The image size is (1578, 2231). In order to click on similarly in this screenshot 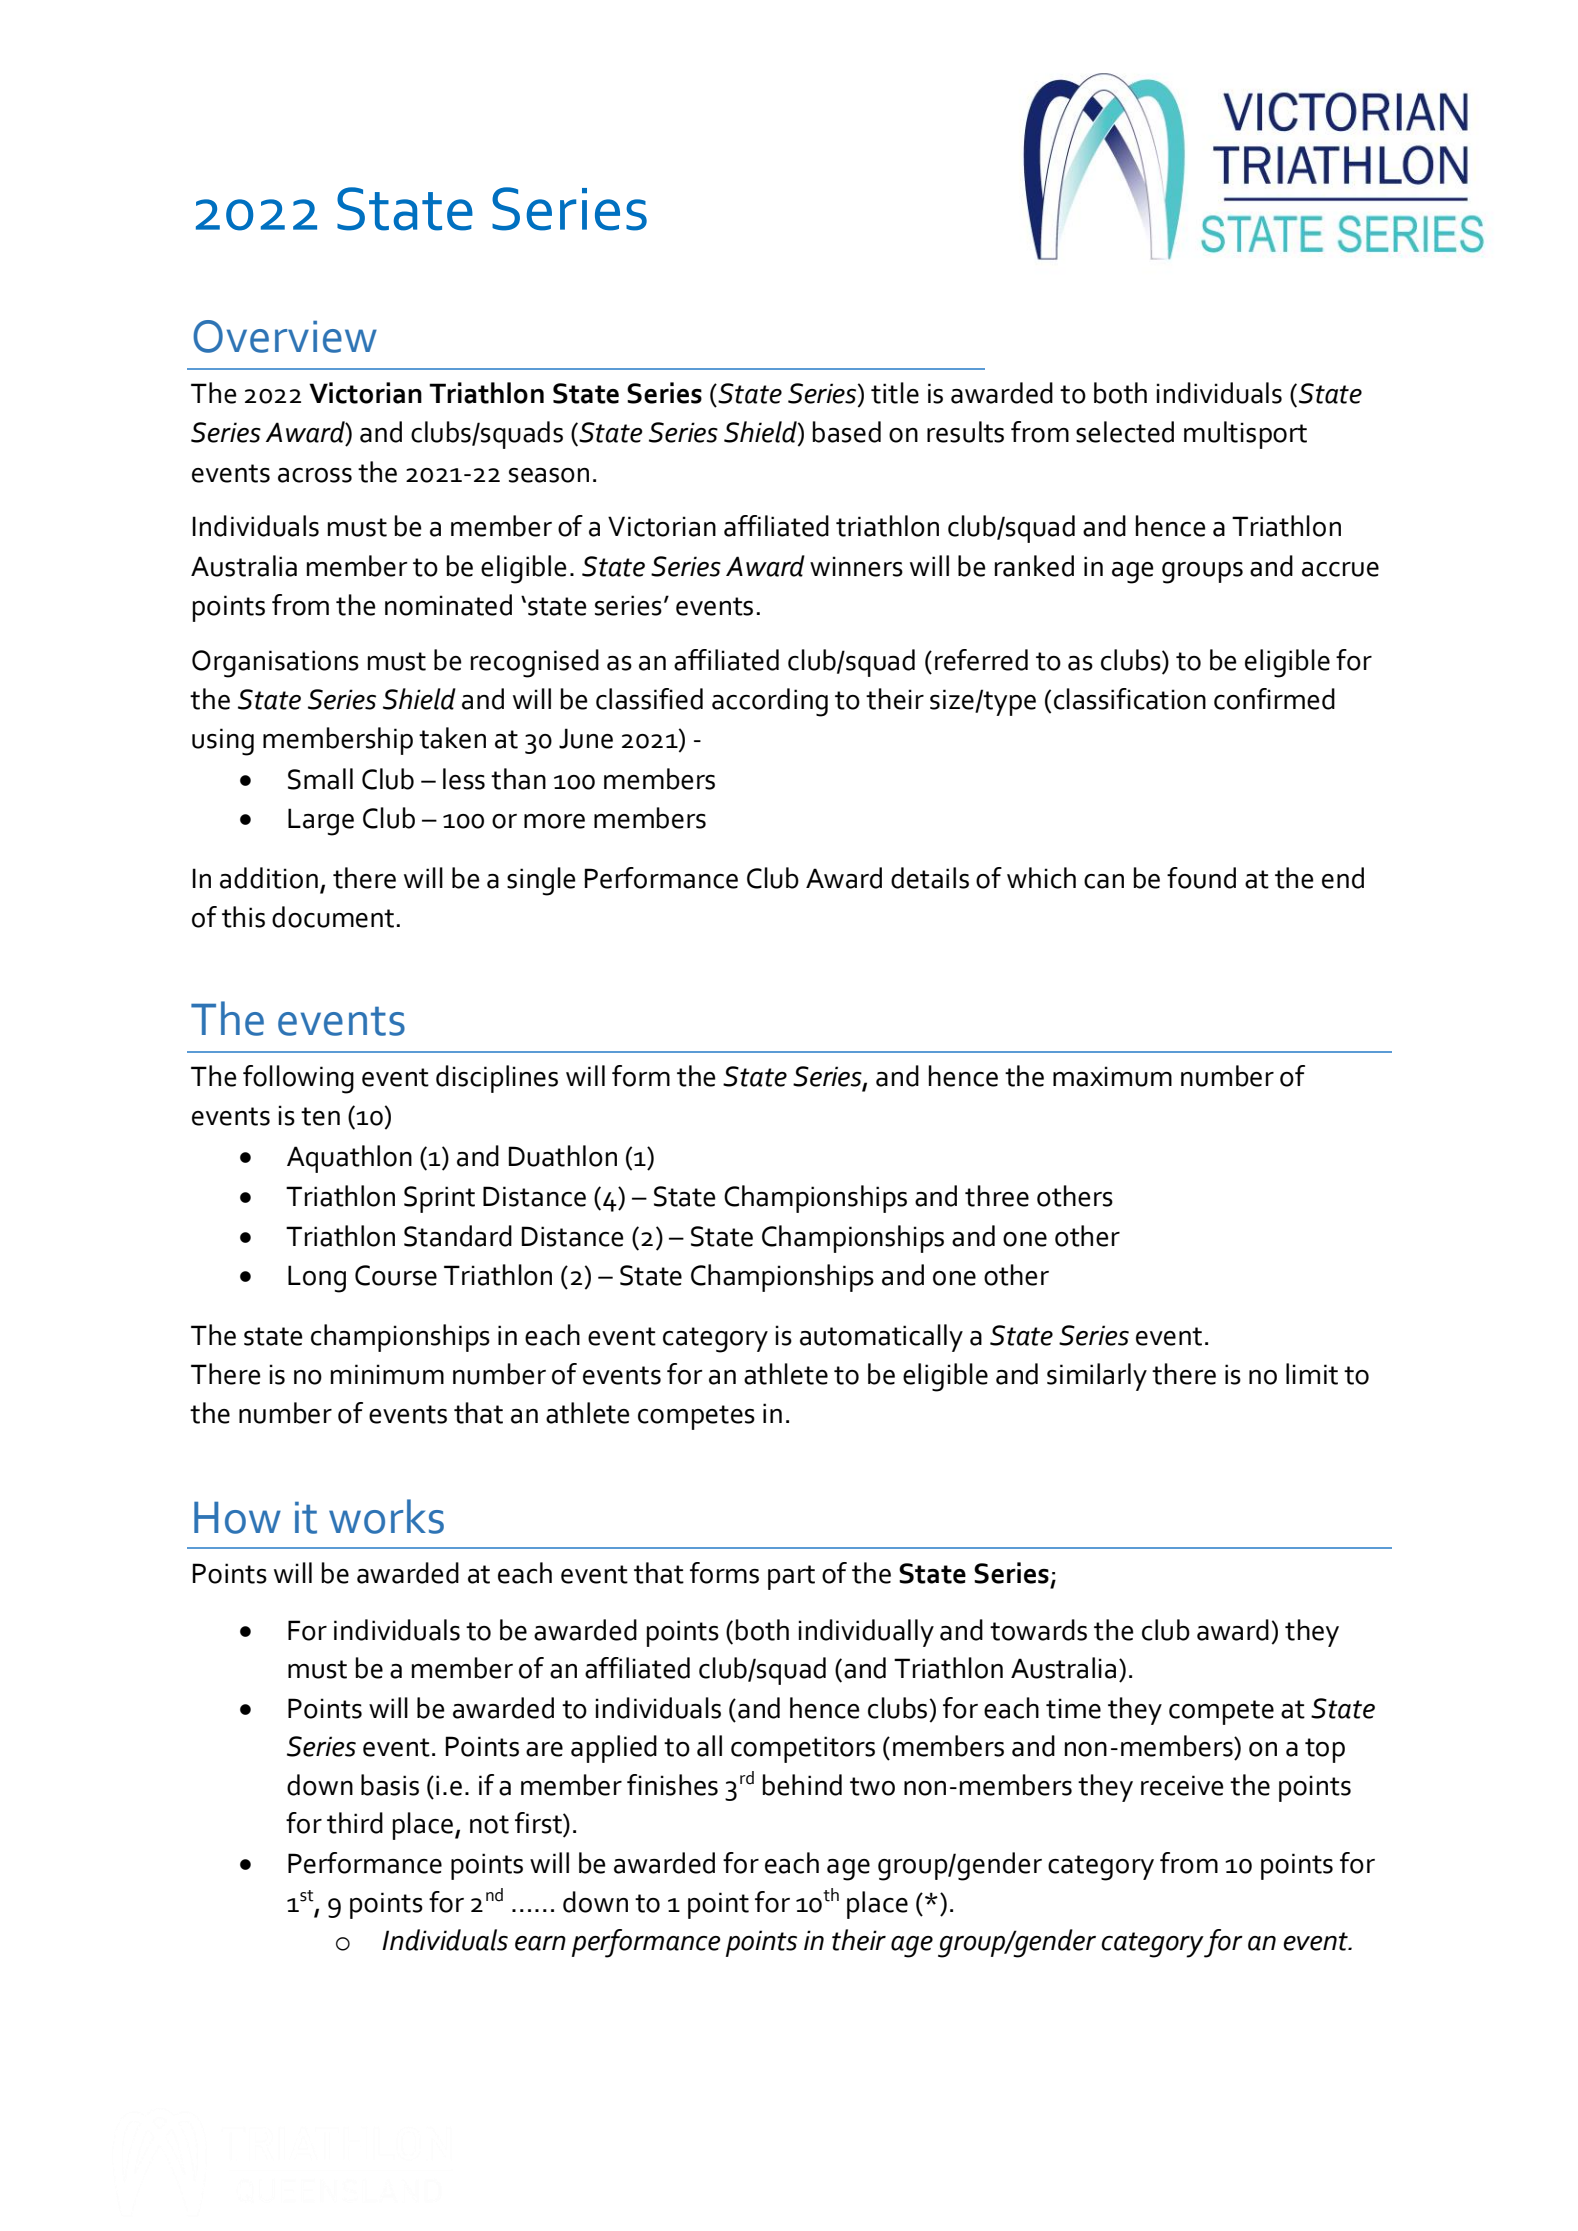, I will do `click(1097, 1377)`.
